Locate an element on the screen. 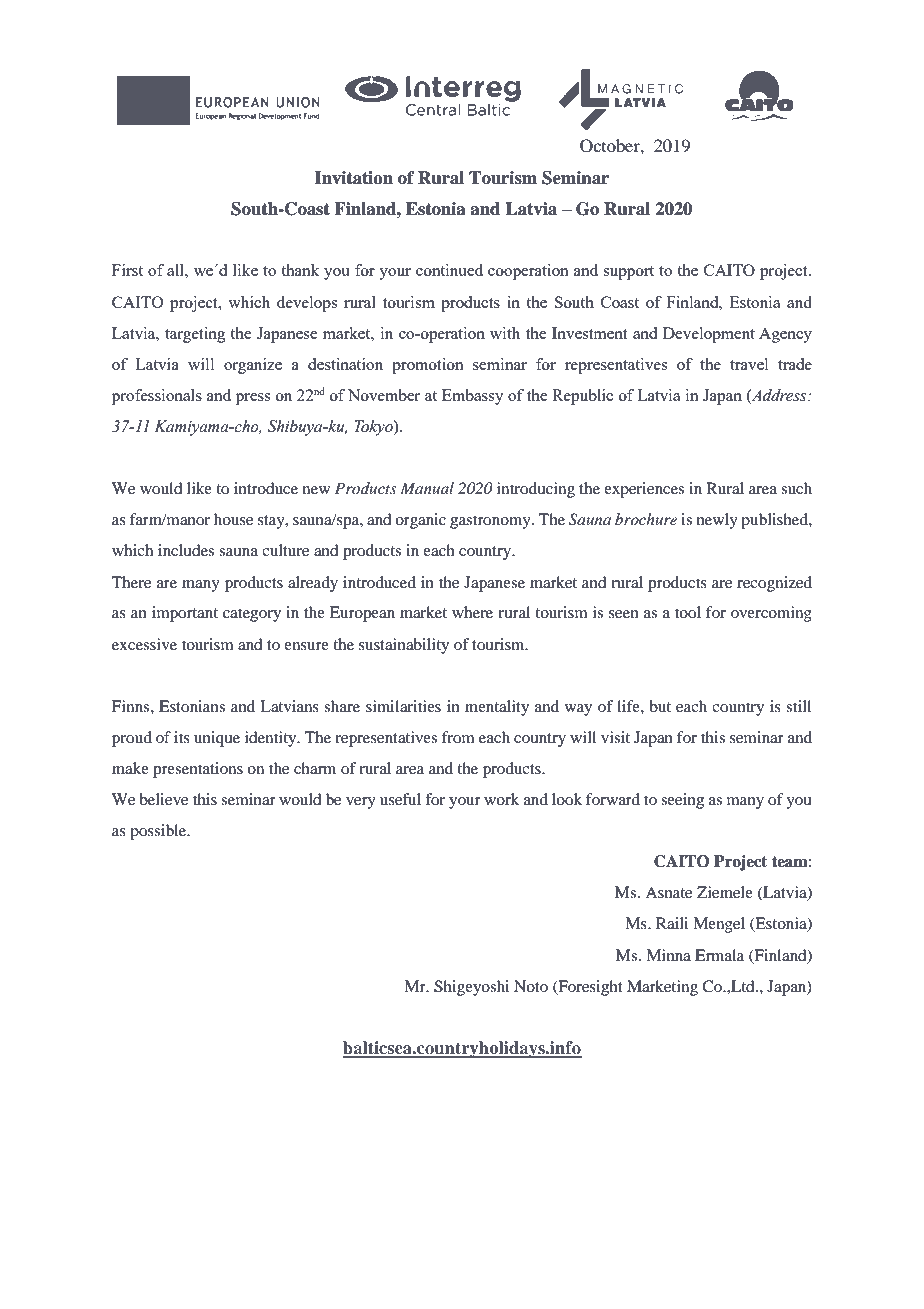 Image resolution: width=924 pixels, height=1309 pixels. recognized is located at coordinates (774, 584).
